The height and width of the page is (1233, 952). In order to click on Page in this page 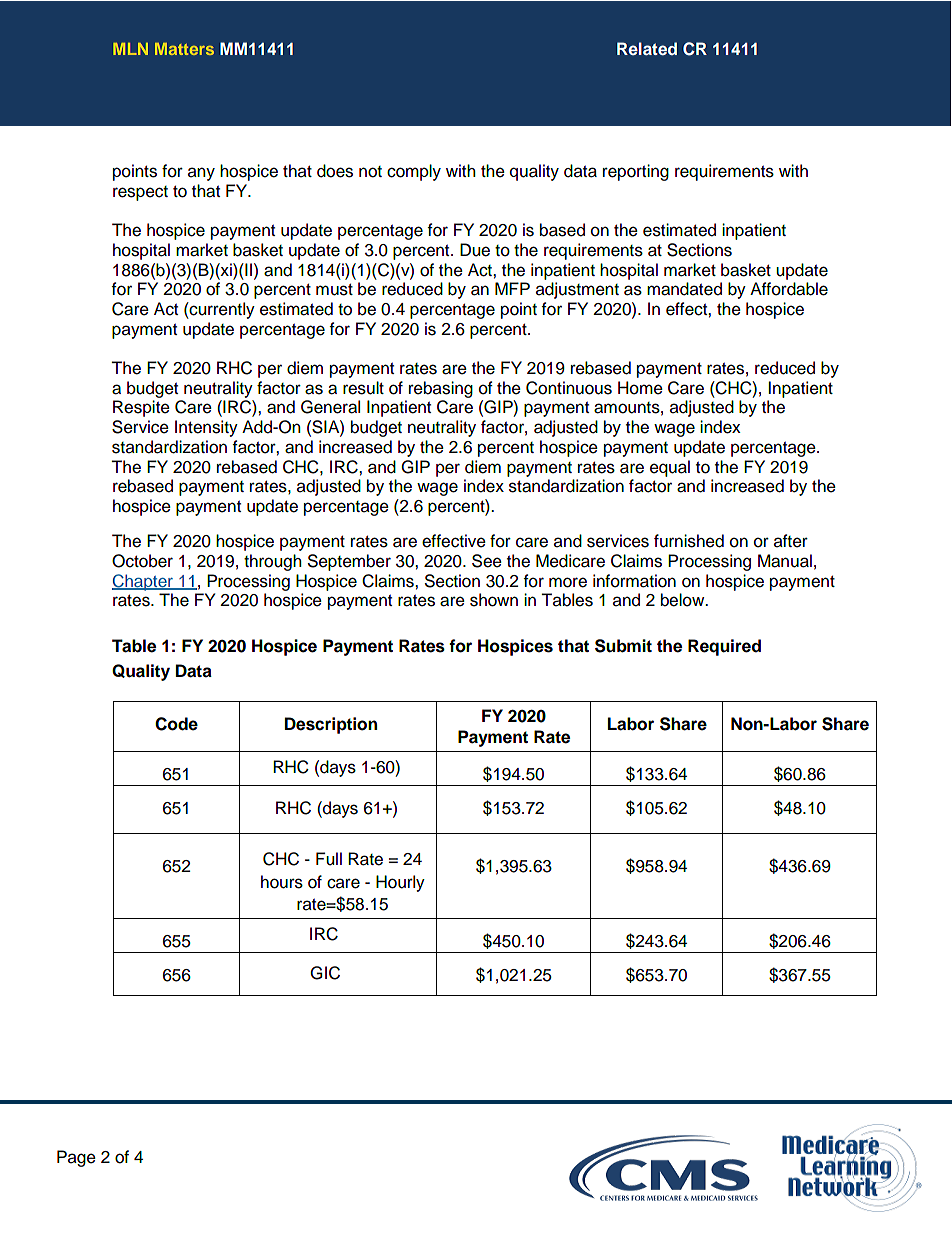, I will do `click(76, 1158)`.
